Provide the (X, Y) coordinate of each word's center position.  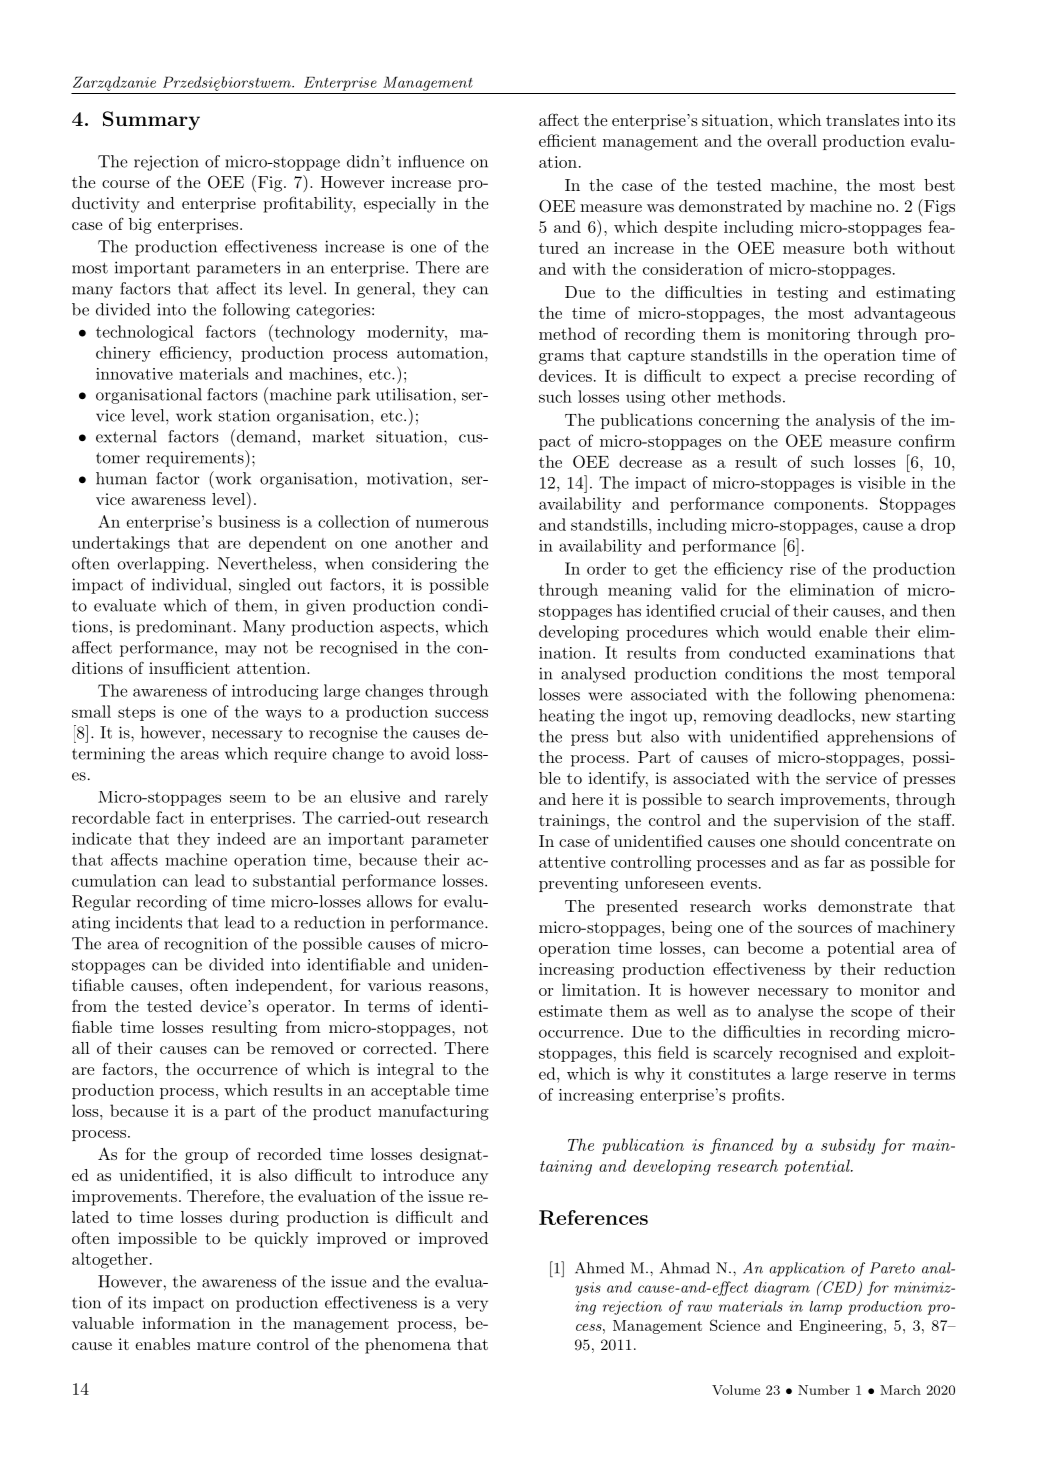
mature (224, 1344)
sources (825, 929)
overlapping (162, 565)
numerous (452, 523)
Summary (151, 120)
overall (792, 140)
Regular (101, 903)
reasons (456, 987)
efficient (567, 140)
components (820, 506)
